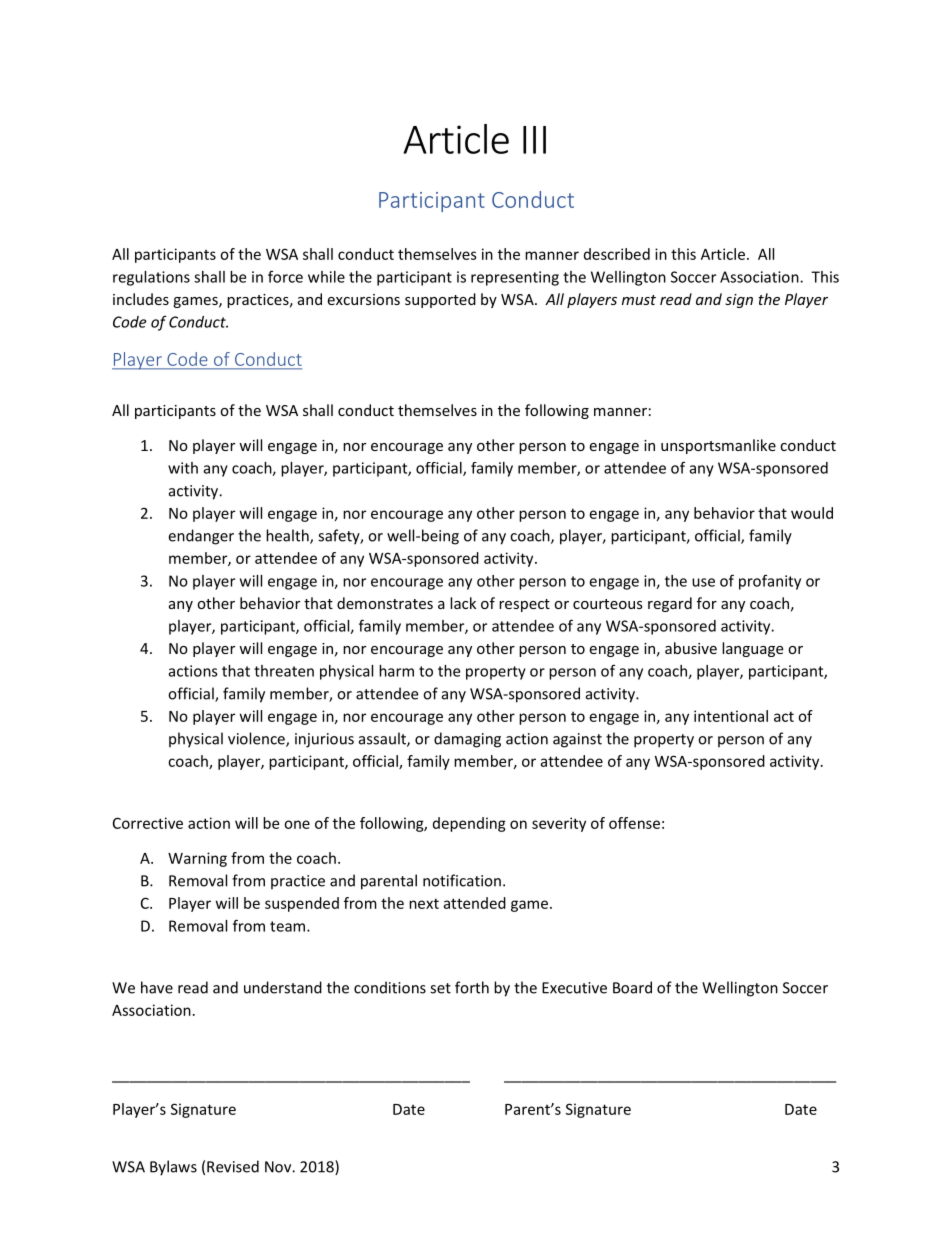 This screenshot has width=952, height=1233. What do you see at coordinates (703, 582) in the screenshot?
I see `use` at bounding box center [703, 582].
